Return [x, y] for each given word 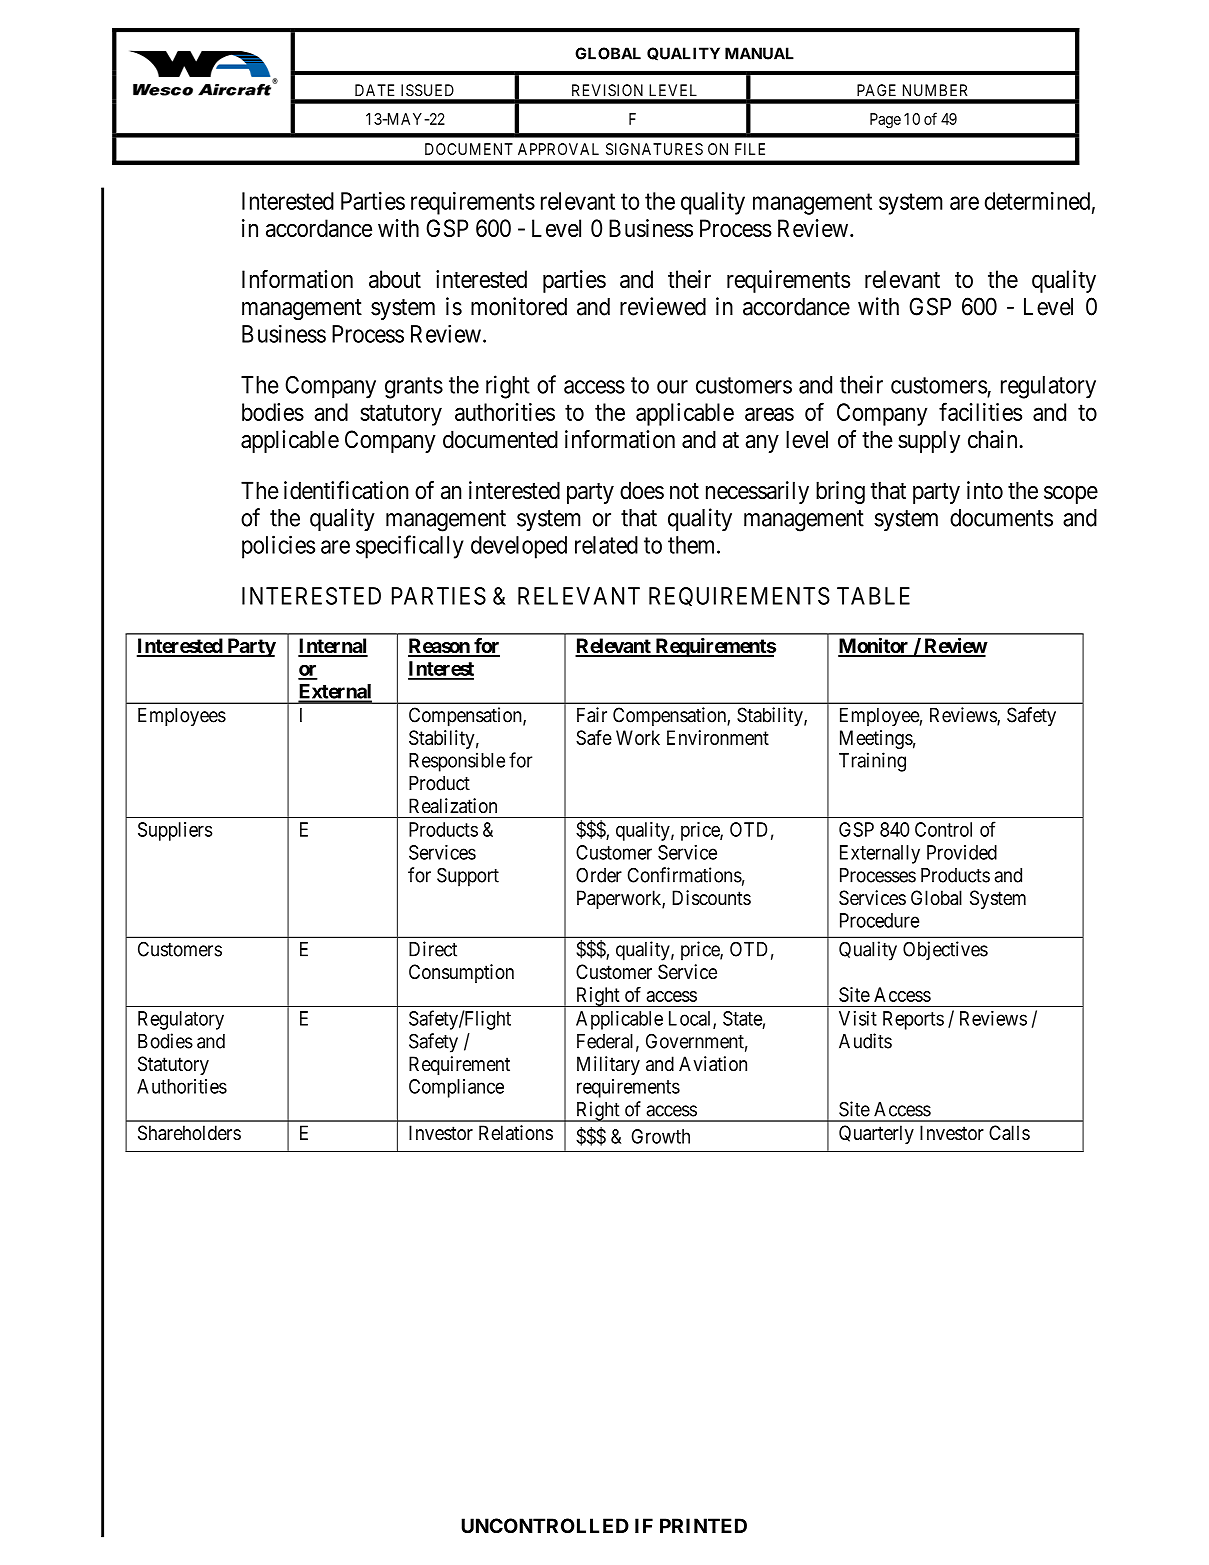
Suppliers [175, 831]
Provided [962, 852]
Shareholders [189, 1133]
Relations [516, 1133]
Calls [1009, 1133]
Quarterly [876, 1134]
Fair [592, 715]
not [684, 491]
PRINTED [703, 1525]
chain [992, 439]
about [395, 279]
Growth [660, 1136]
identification [346, 490]
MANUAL [759, 53]
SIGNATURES [654, 149]
